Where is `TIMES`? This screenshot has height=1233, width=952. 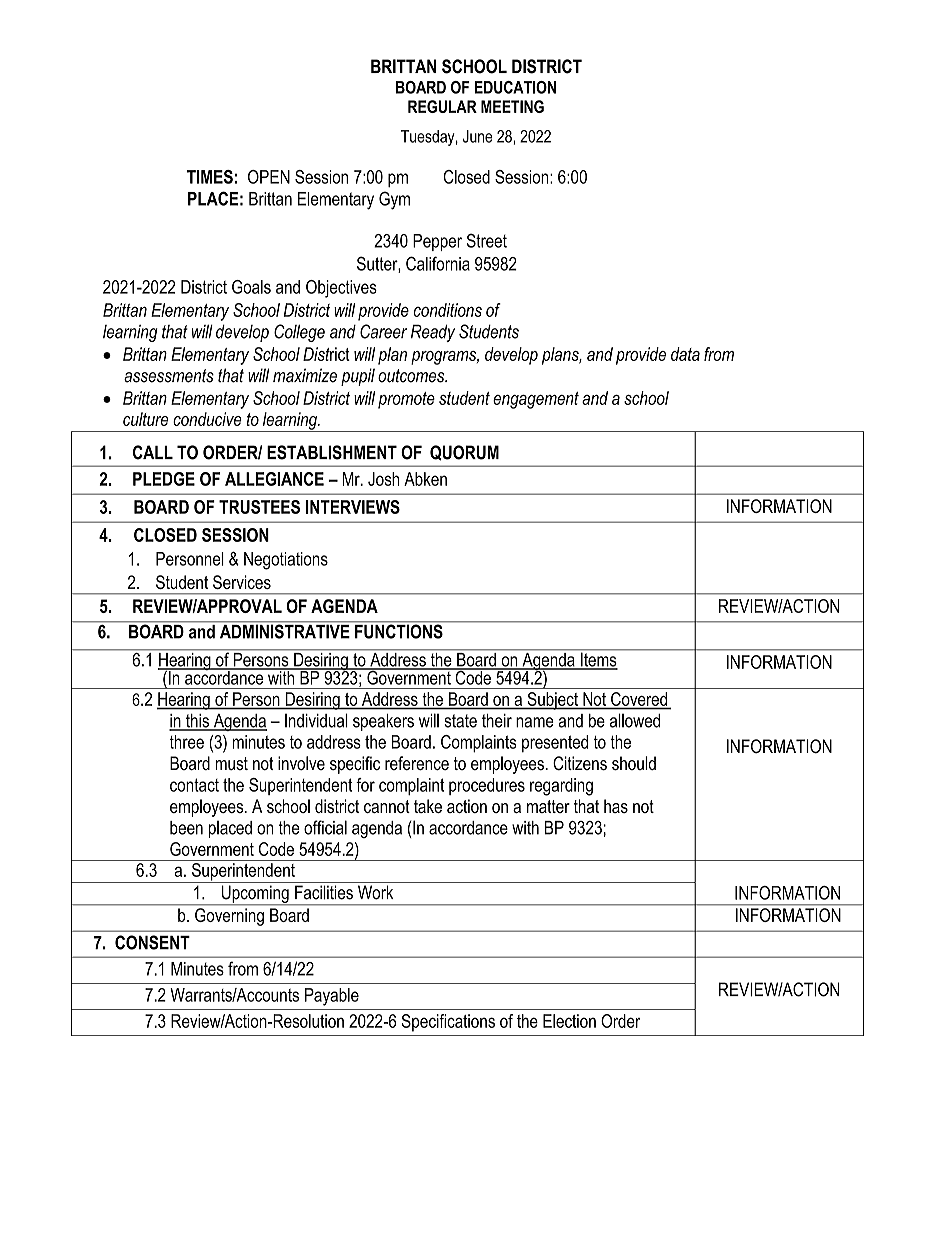 TIMES is located at coordinates (210, 177).
